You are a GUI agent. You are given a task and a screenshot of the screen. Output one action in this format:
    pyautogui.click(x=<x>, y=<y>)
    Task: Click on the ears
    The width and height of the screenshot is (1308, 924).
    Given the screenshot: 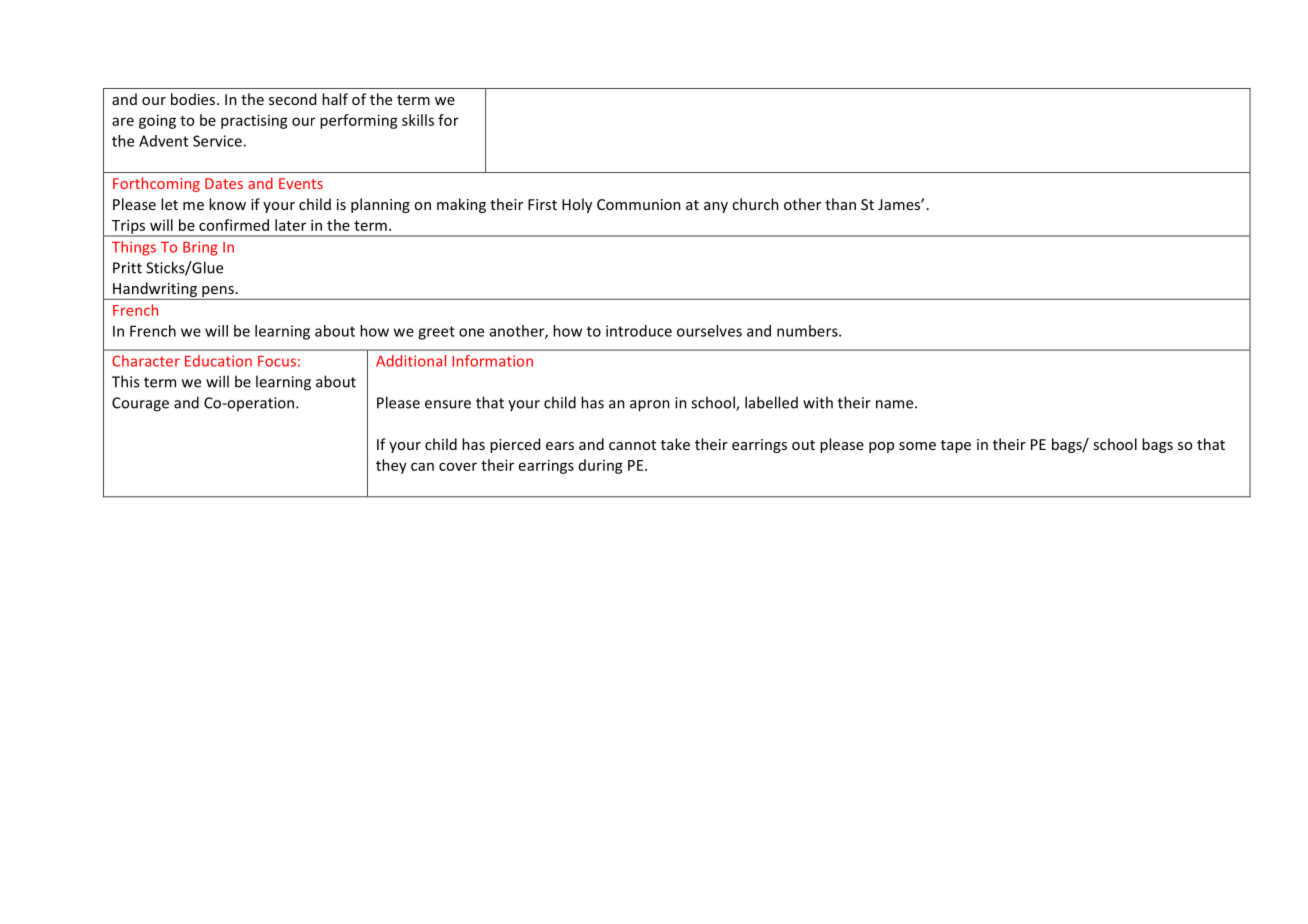 What is the action you would take?
    pyautogui.click(x=560, y=446)
